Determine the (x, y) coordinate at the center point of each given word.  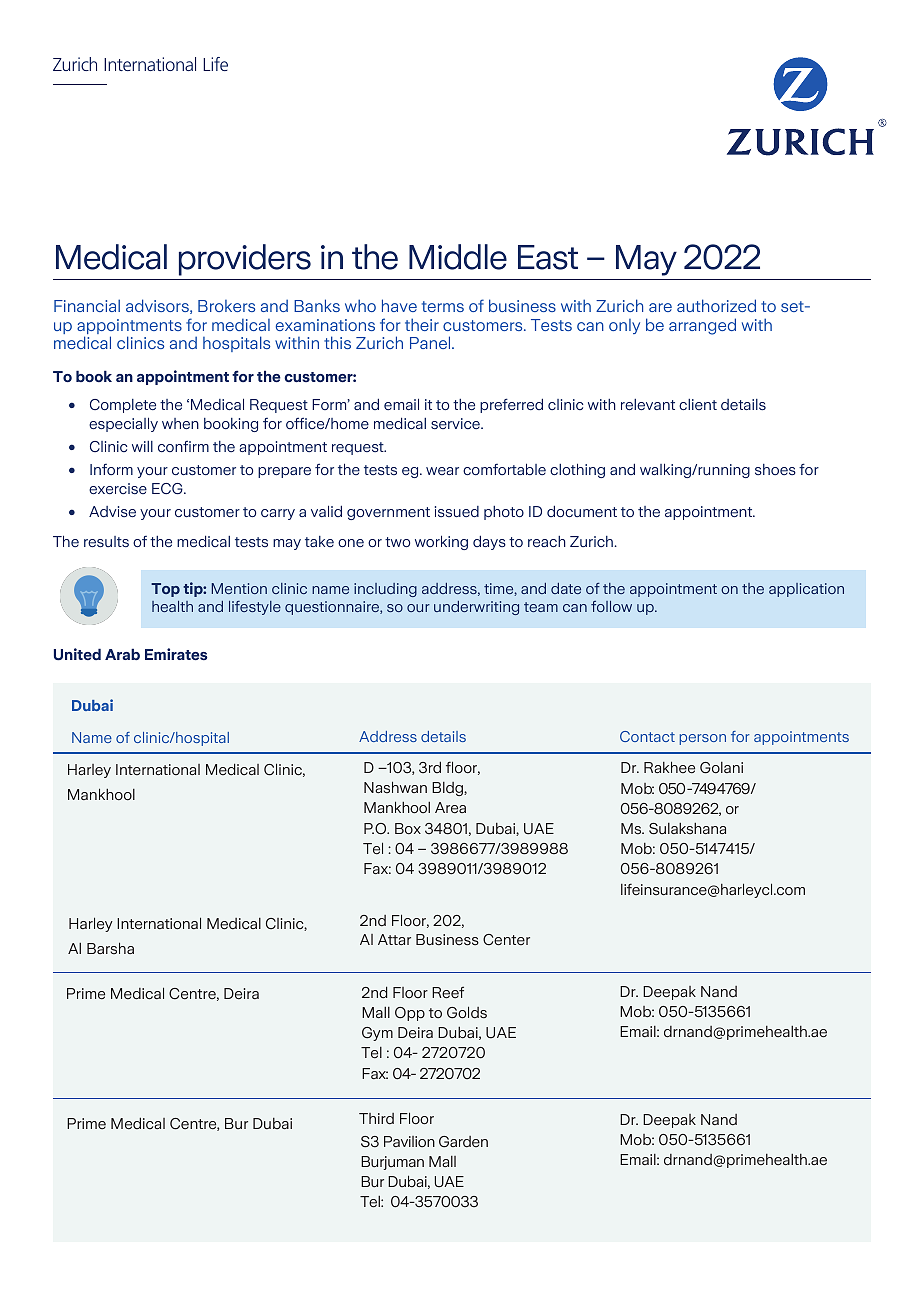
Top (165, 590)
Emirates (176, 654)
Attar (394, 939)
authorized (716, 305)
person (703, 739)
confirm (183, 446)
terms (443, 306)
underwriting (476, 608)
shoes (775, 469)
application (806, 590)
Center (506, 940)
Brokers (226, 306)
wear (442, 471)
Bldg (448, 789)
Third (376, 1119)
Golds (467, 1012)
